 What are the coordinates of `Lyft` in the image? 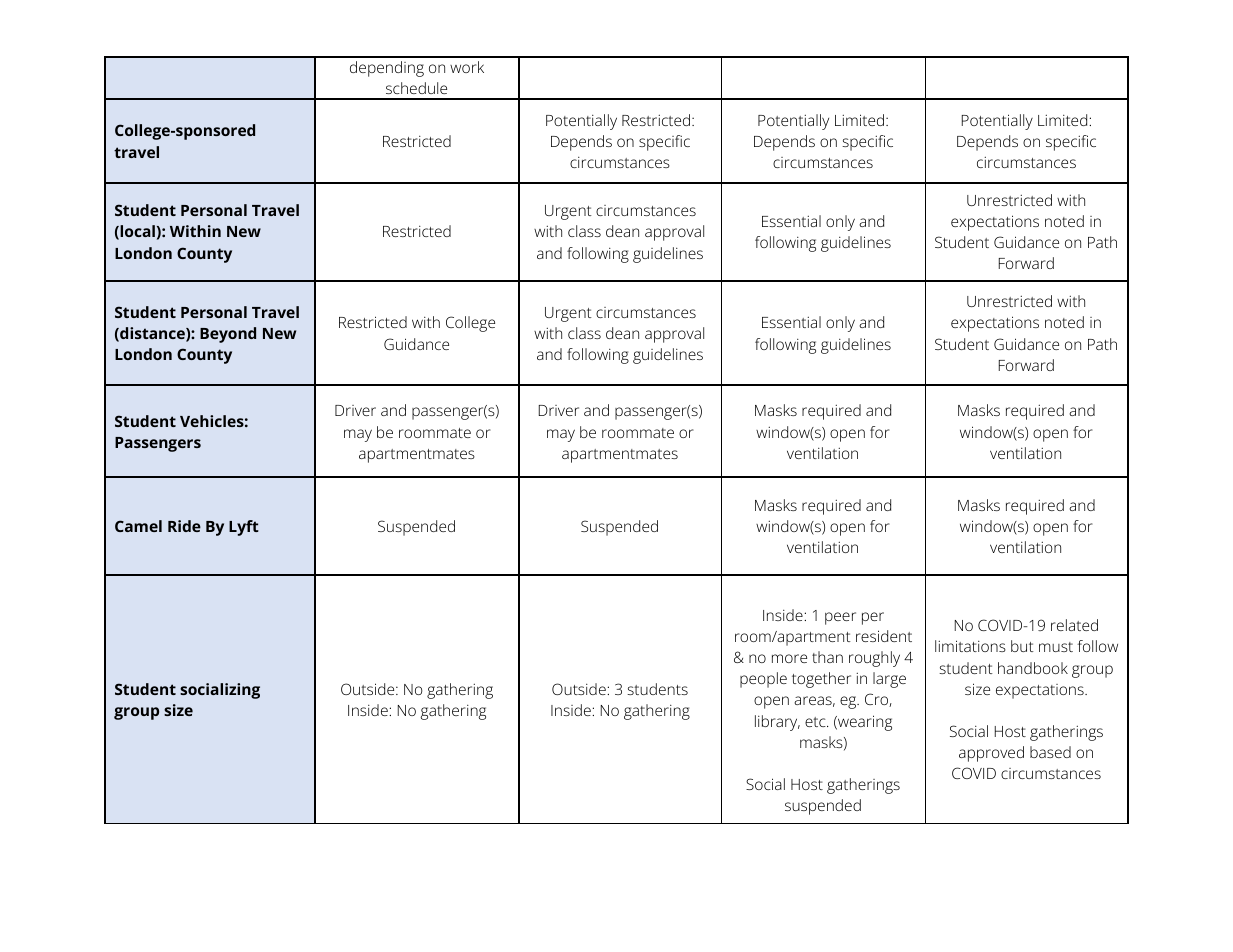 It's located at (244, 528).
